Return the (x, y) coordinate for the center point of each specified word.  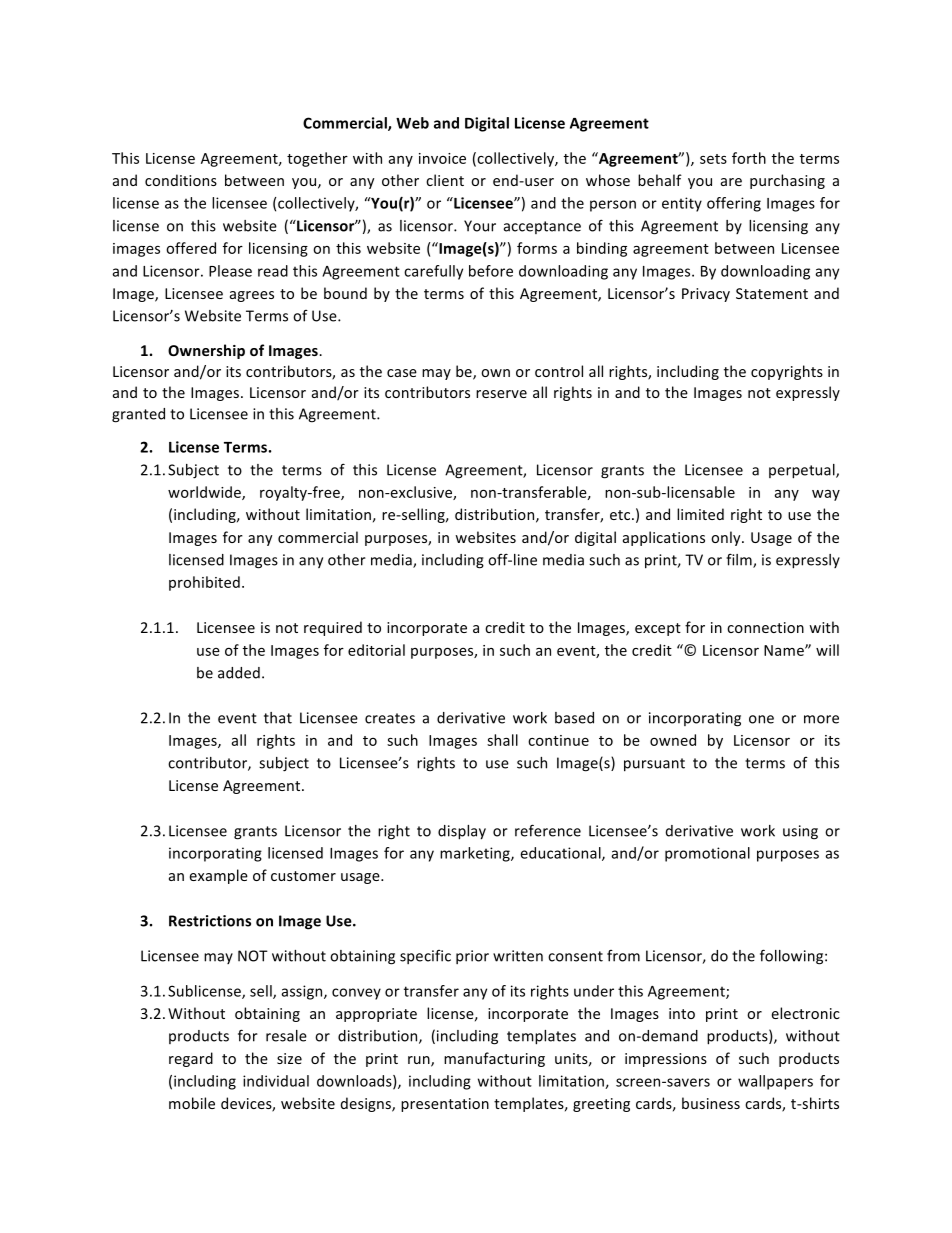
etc (621, 515)
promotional (707, 854)
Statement (772, 293)
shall (502, 740)
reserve (501, 394)
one (761, 719)
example (219, 876)
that (278, 718)
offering (734, 204)
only (727, 538)
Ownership (206, 351)
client (445, 180)
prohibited (204, 583)
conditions (181, 180)
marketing (476, 854)
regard (191, 1059)
